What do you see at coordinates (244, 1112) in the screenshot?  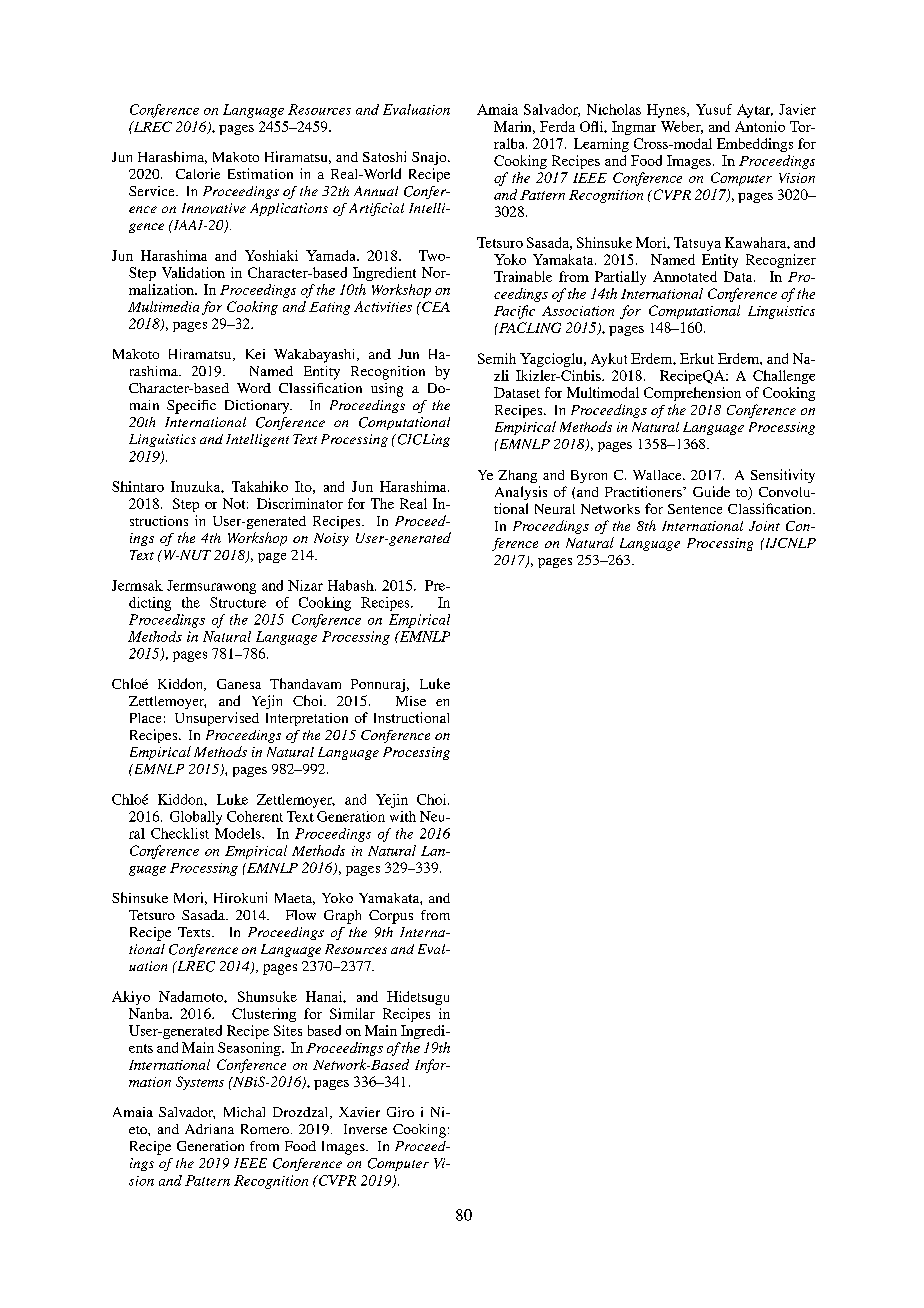 I see `Michal` at bounding box center [244, 1112].
